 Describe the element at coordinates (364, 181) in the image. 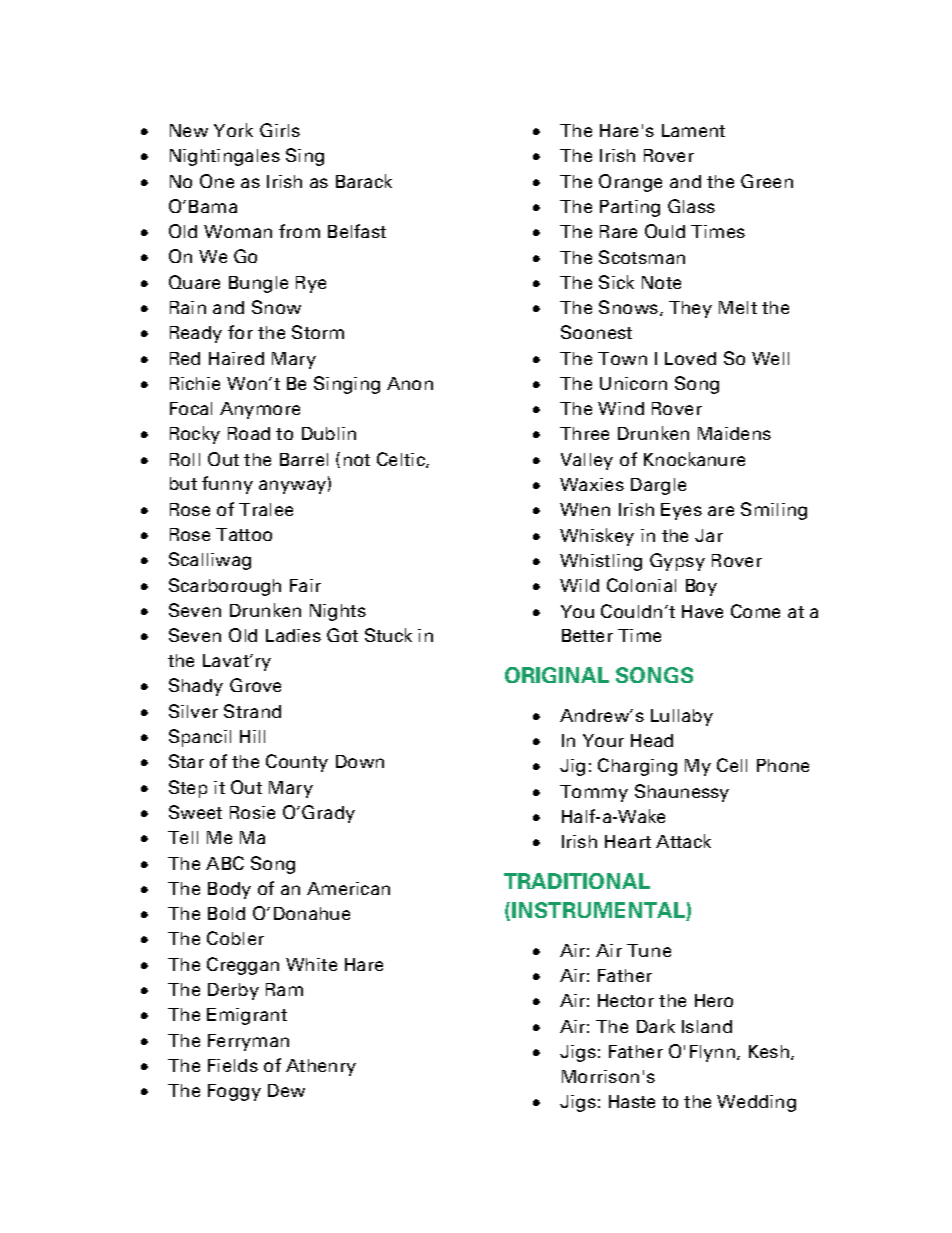

I see `Barack` at that location.
